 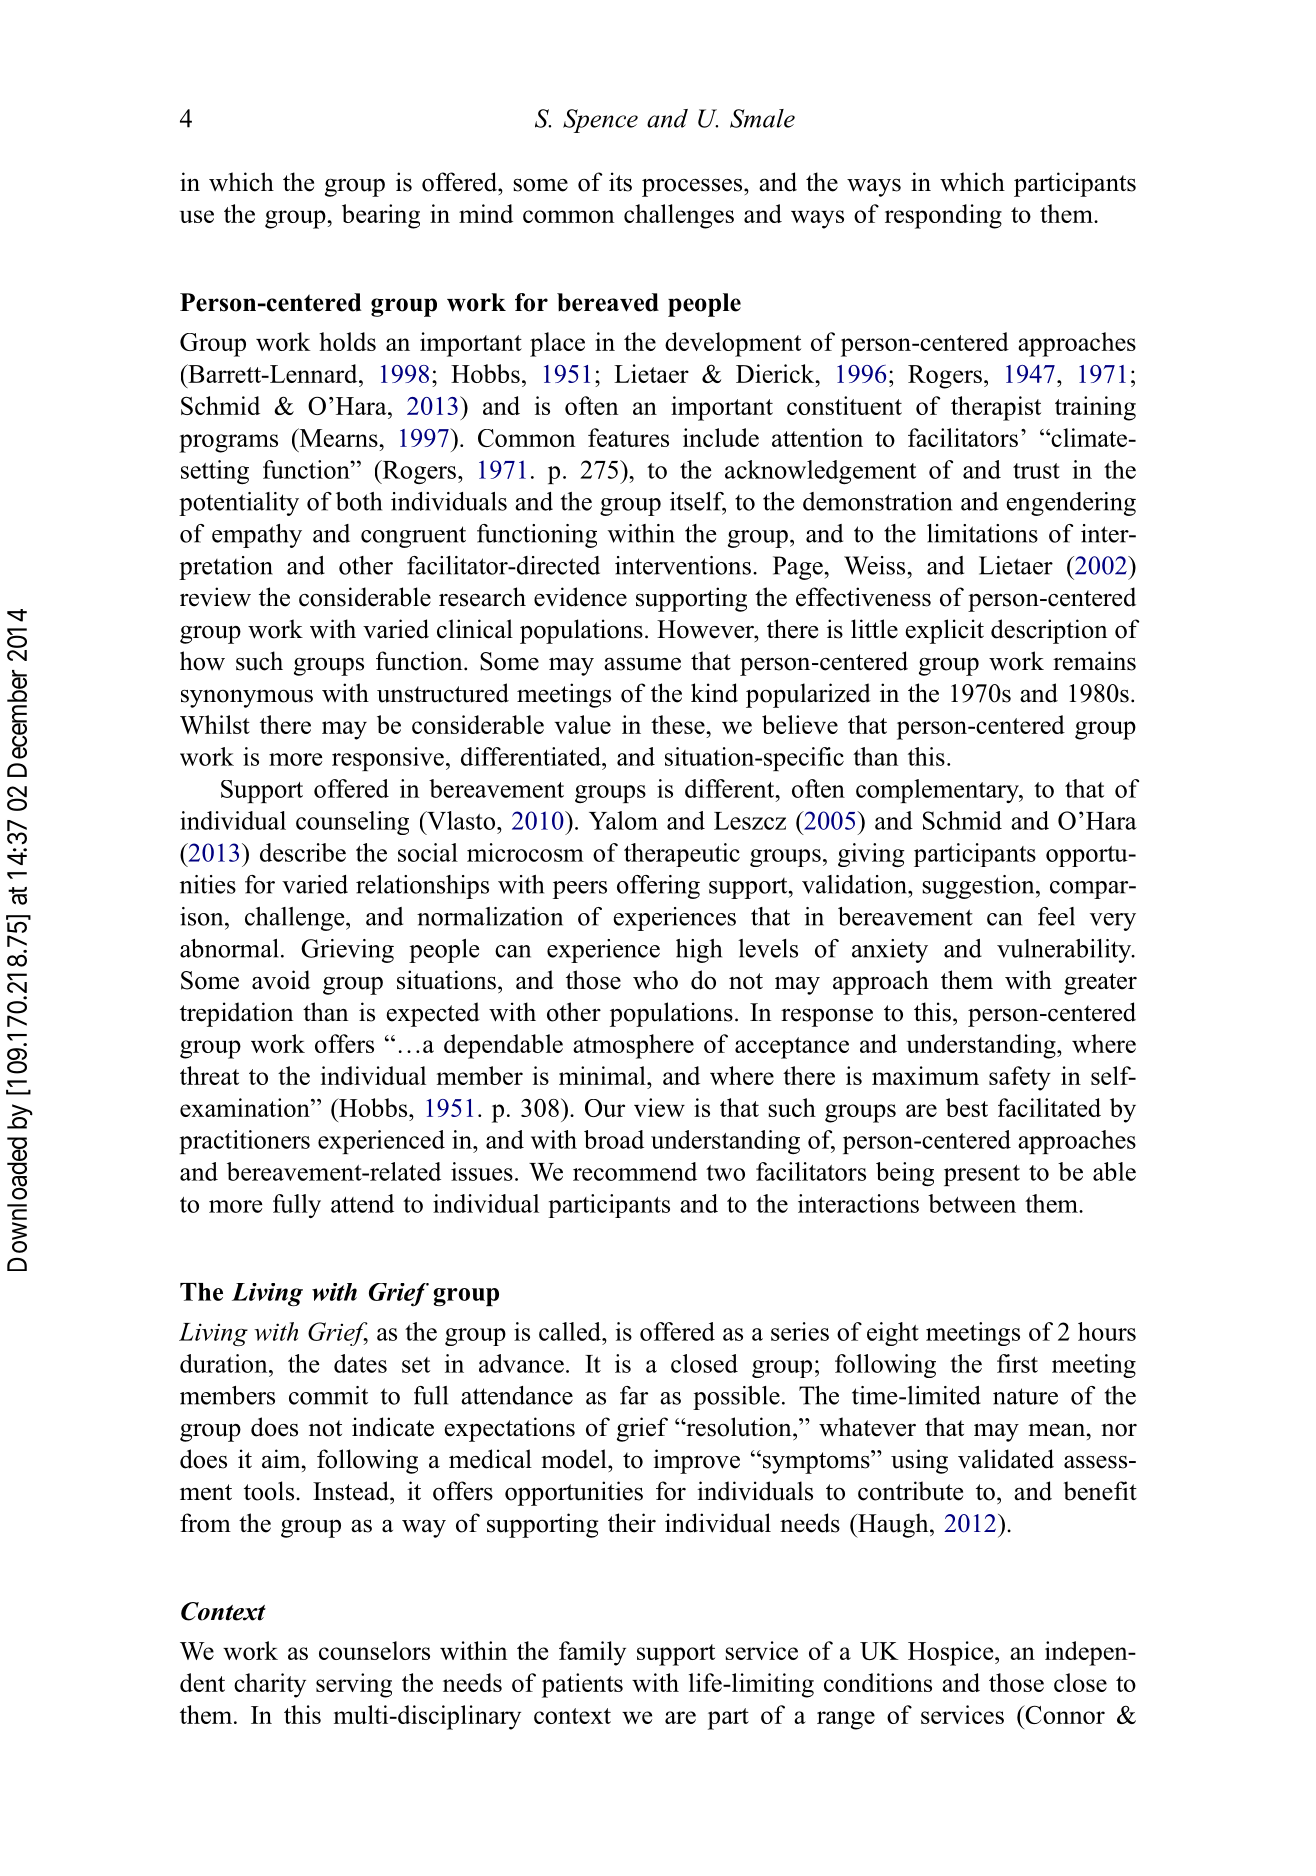 What do you see at coordinates (693, 187) in the screenshot?
I see `processes` at bounding box center [693, 187].
